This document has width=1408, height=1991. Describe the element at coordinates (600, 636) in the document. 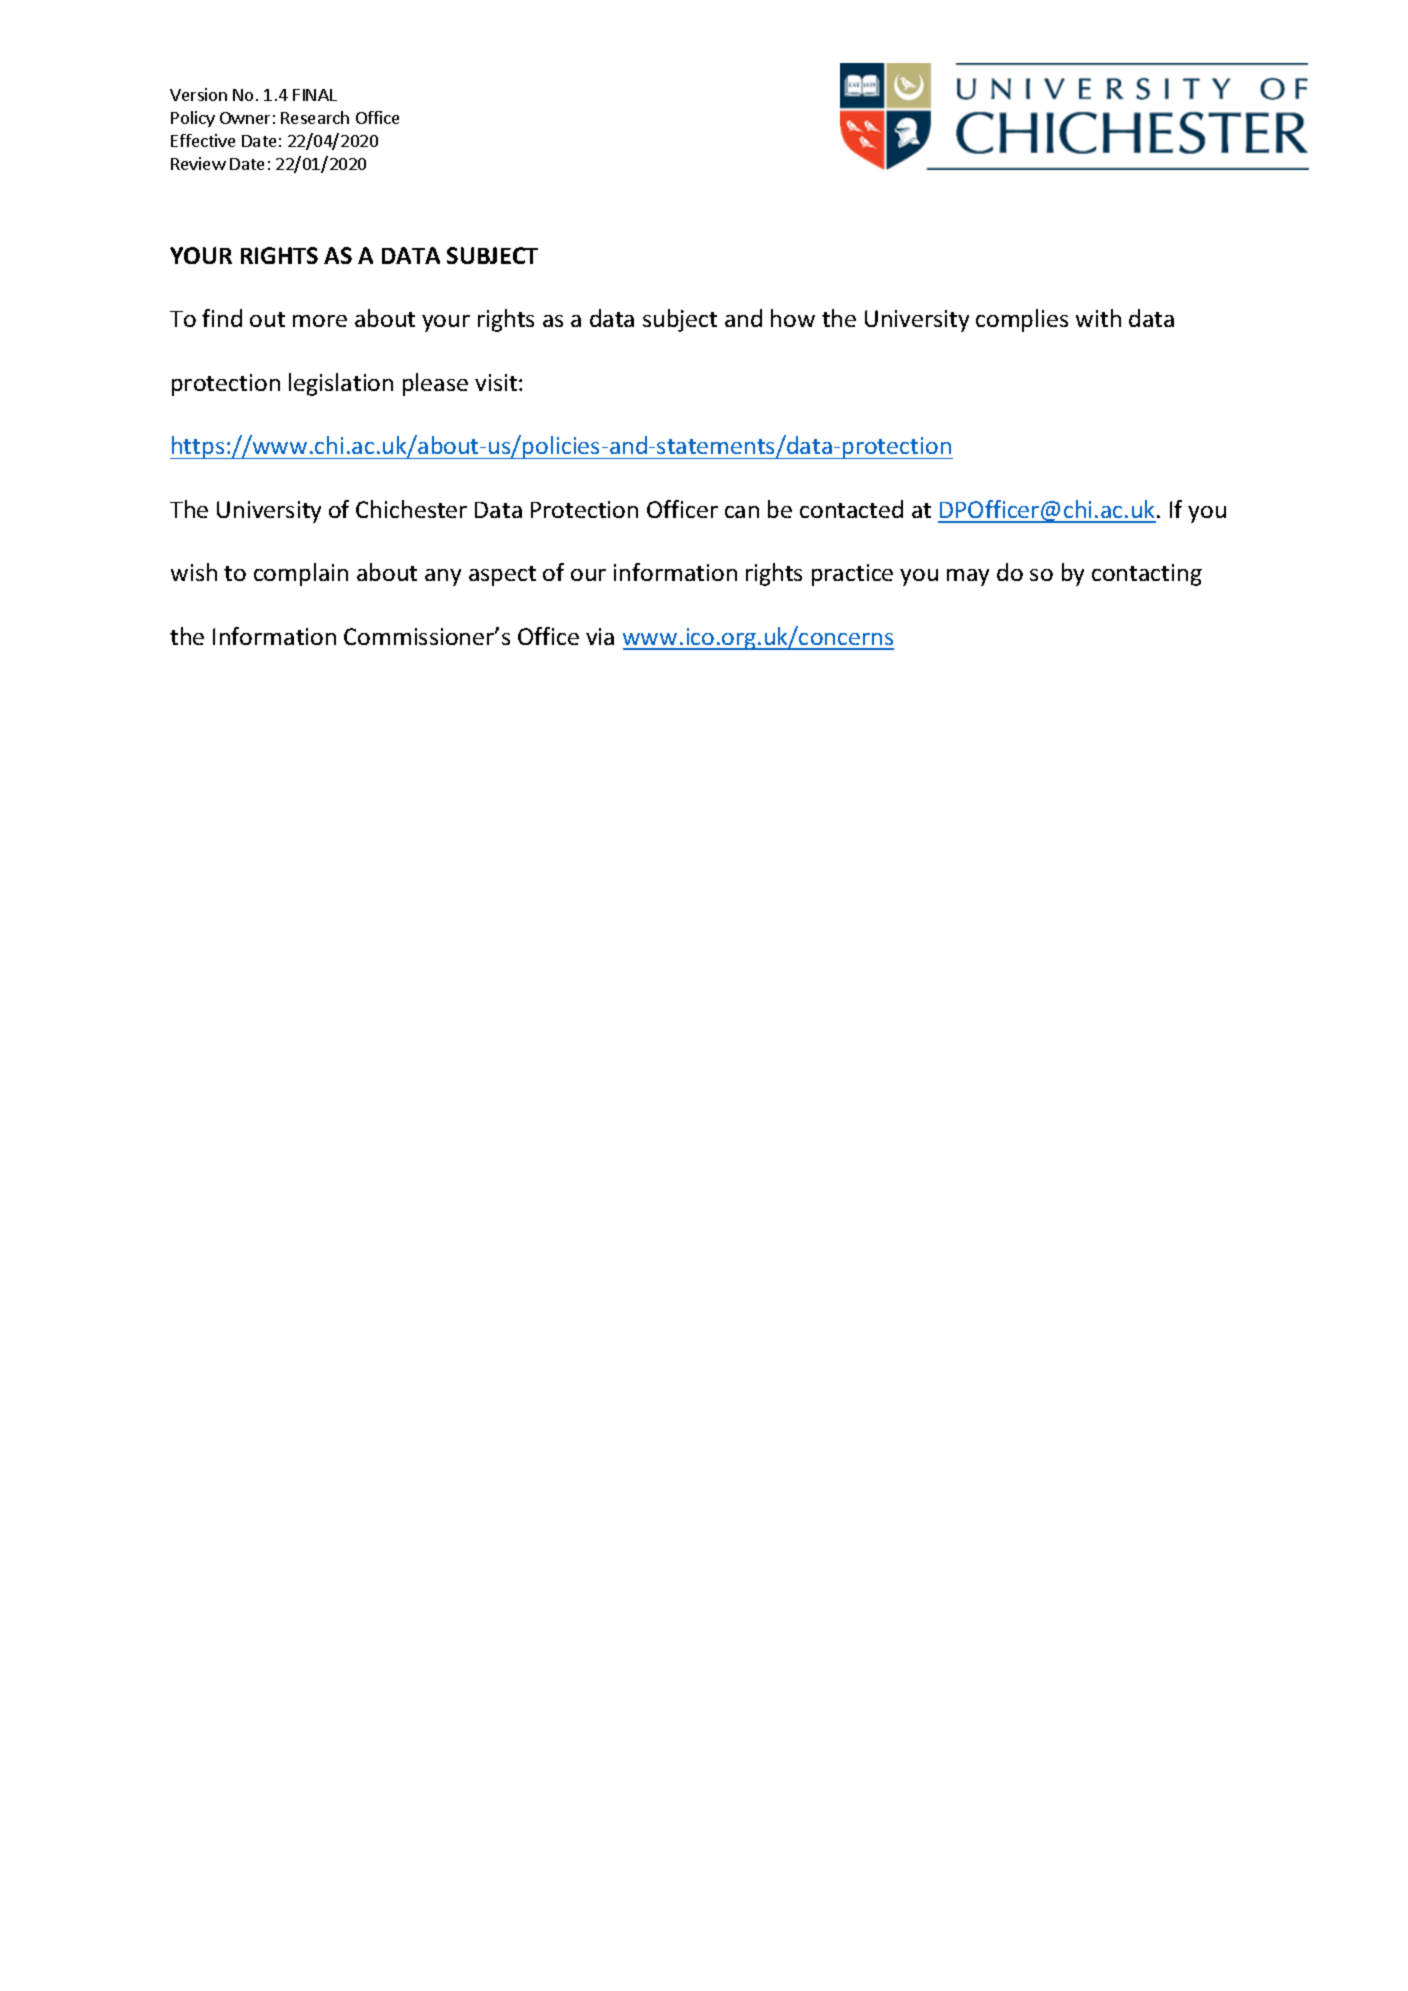

I see `via` at that location.
